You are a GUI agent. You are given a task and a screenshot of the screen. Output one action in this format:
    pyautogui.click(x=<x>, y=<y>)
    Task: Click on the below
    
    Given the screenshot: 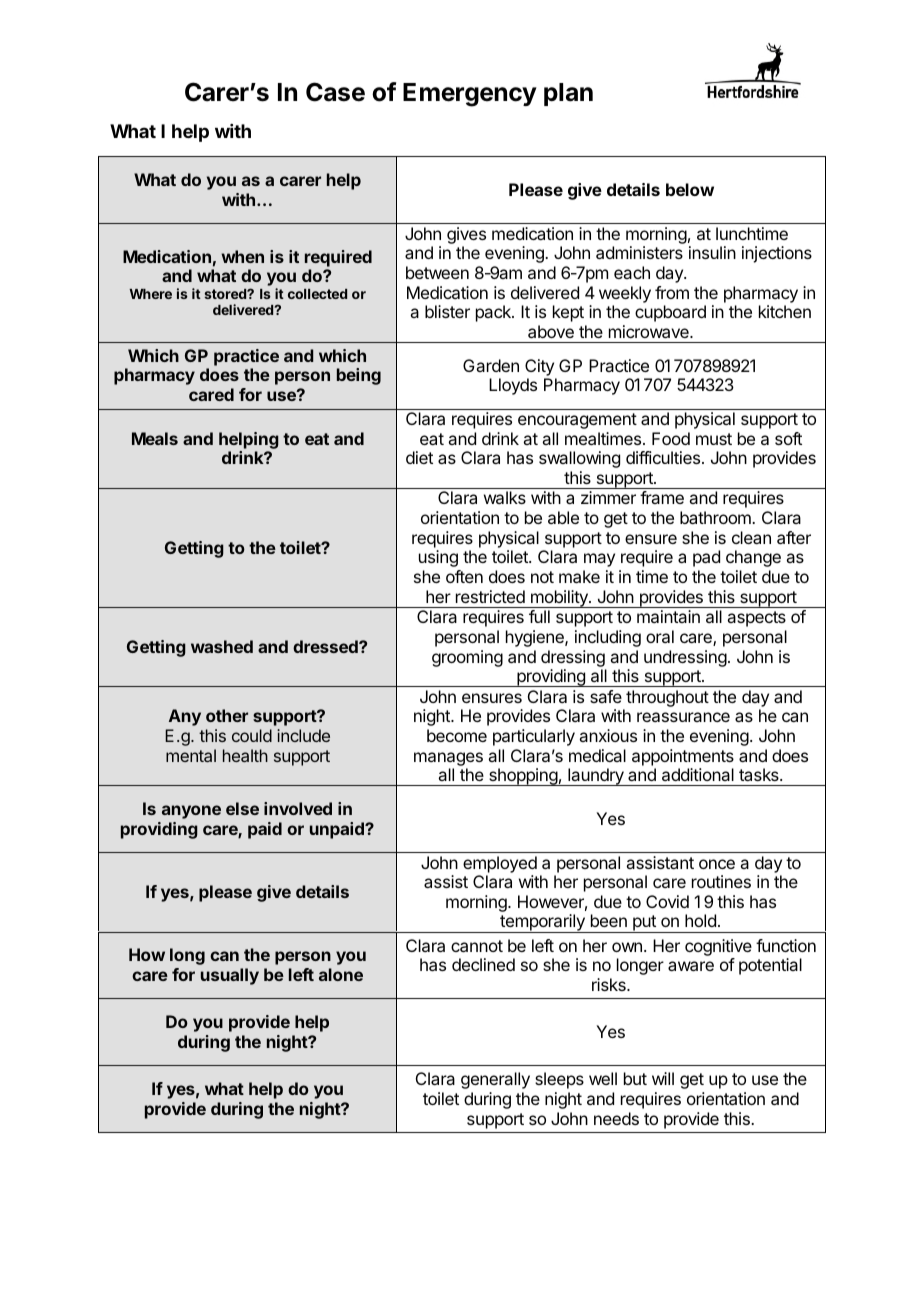 What is the action you would take?
    pyautogui.click(x=690, y=189)
